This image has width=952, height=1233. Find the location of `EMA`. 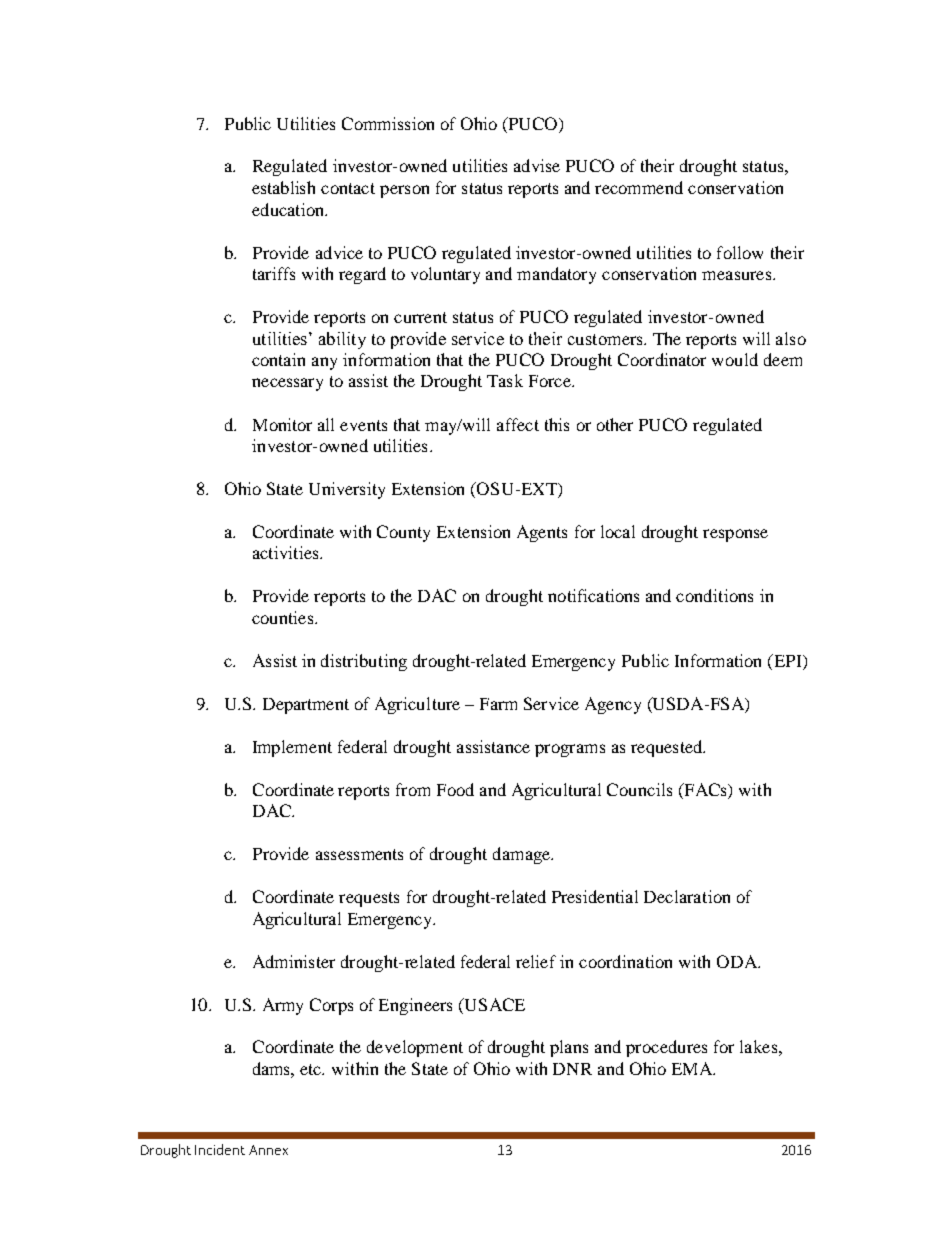

EMA is located at coordinates (693, 1068).
